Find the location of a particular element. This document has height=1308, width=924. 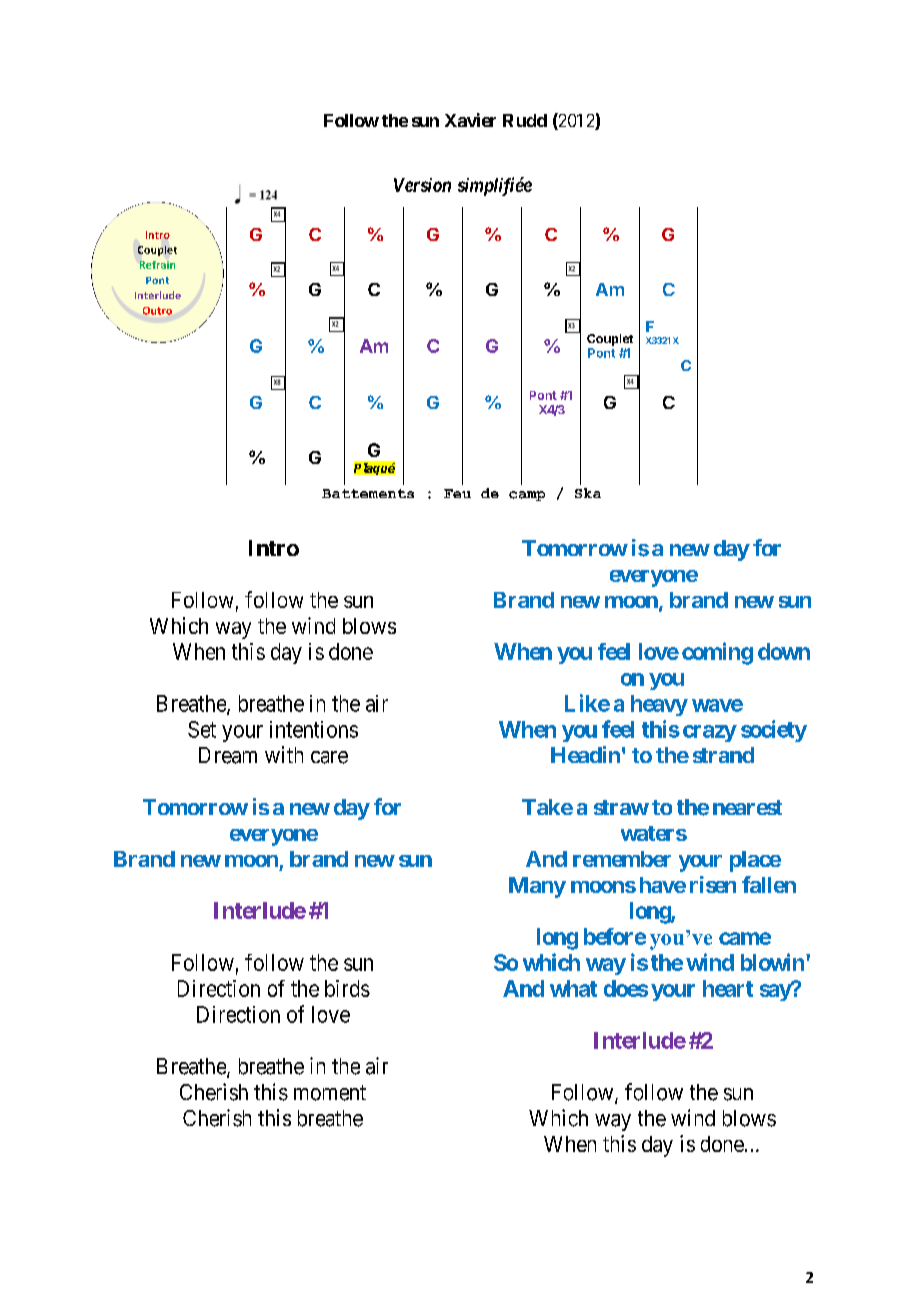

moment is located at coordinates (330, 1093).
